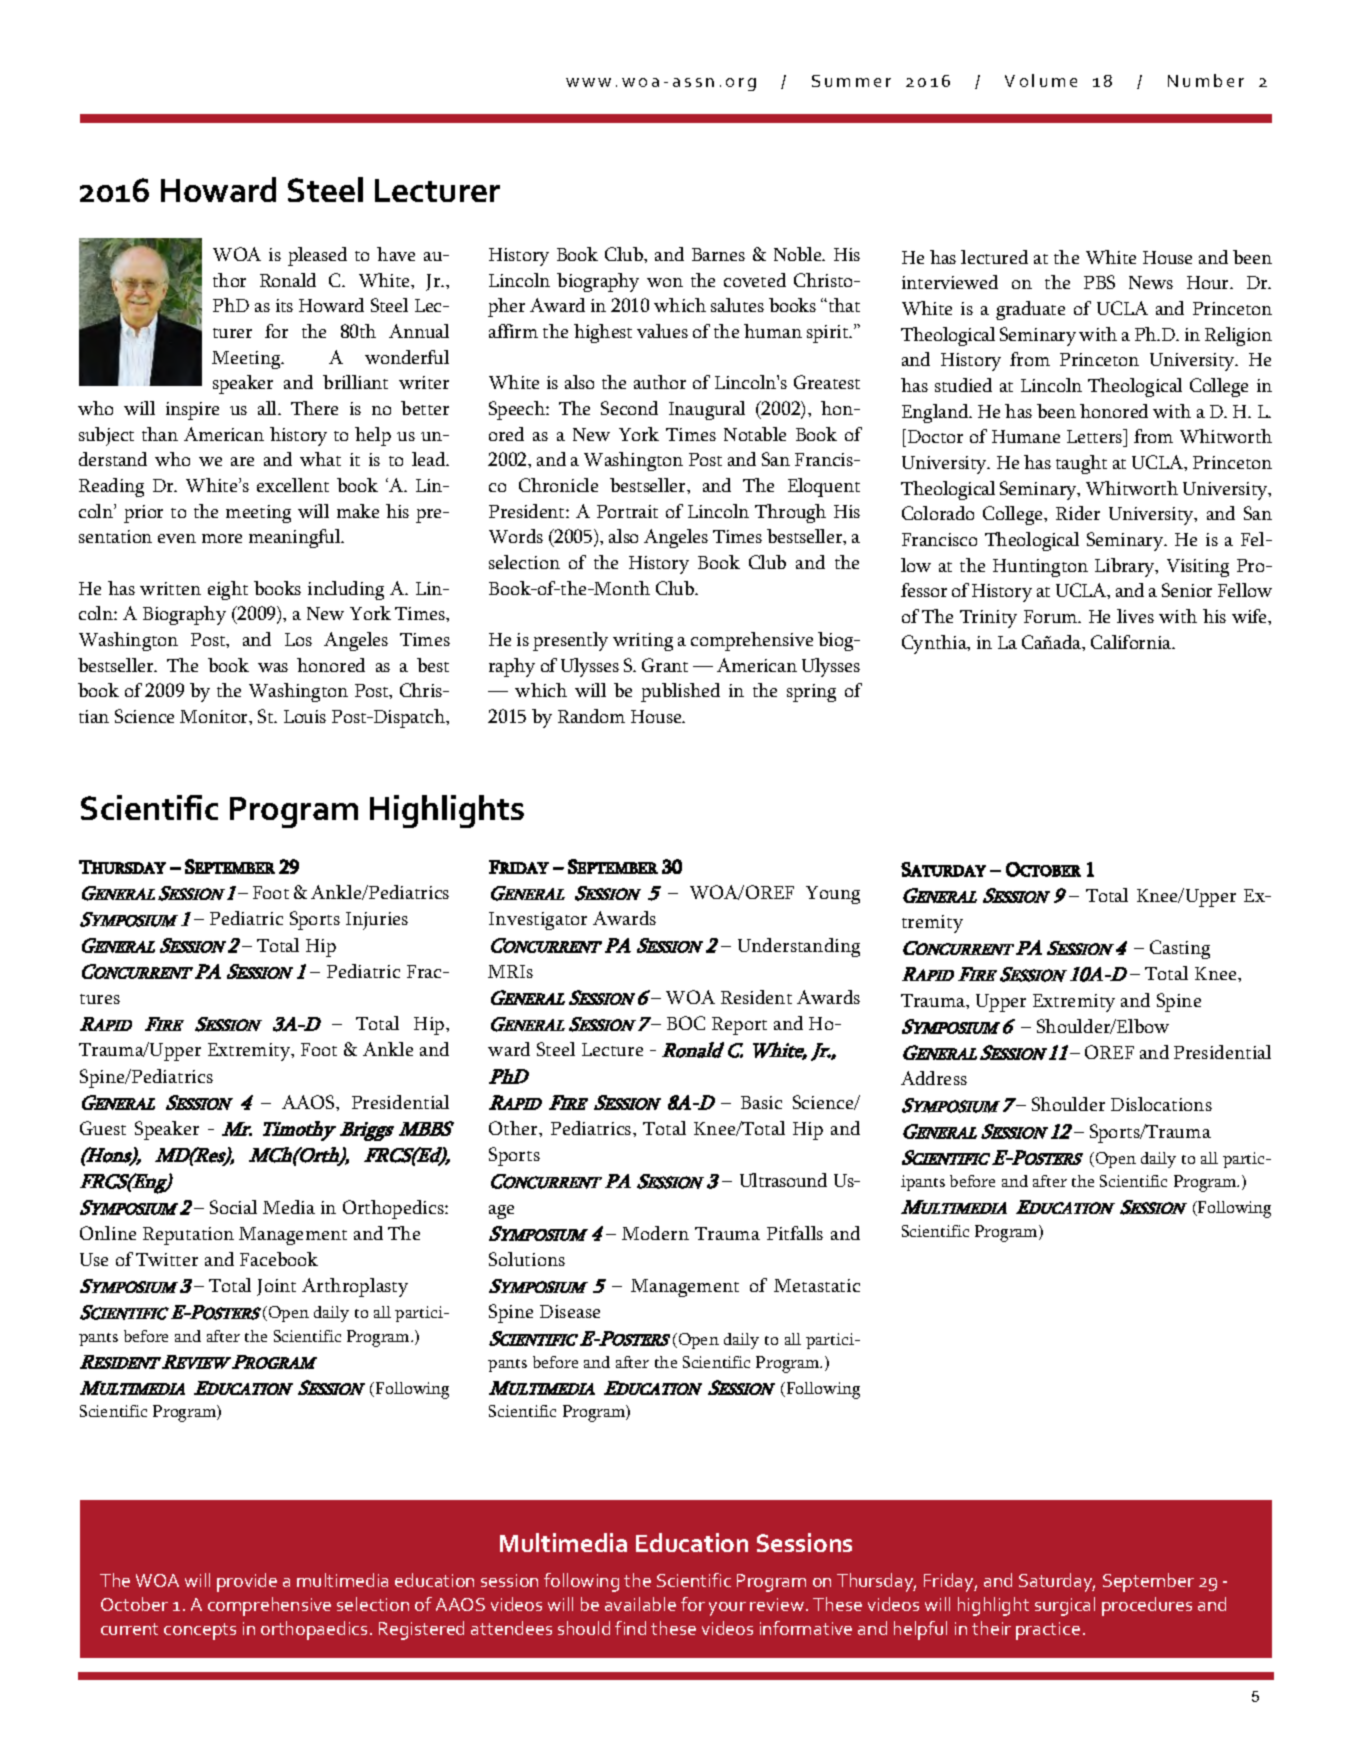 The height and width of the document is (1750, 1352). What do you see at coordinates (222, 538) in the document?
I see `more` at bounding box center [222, 538].
